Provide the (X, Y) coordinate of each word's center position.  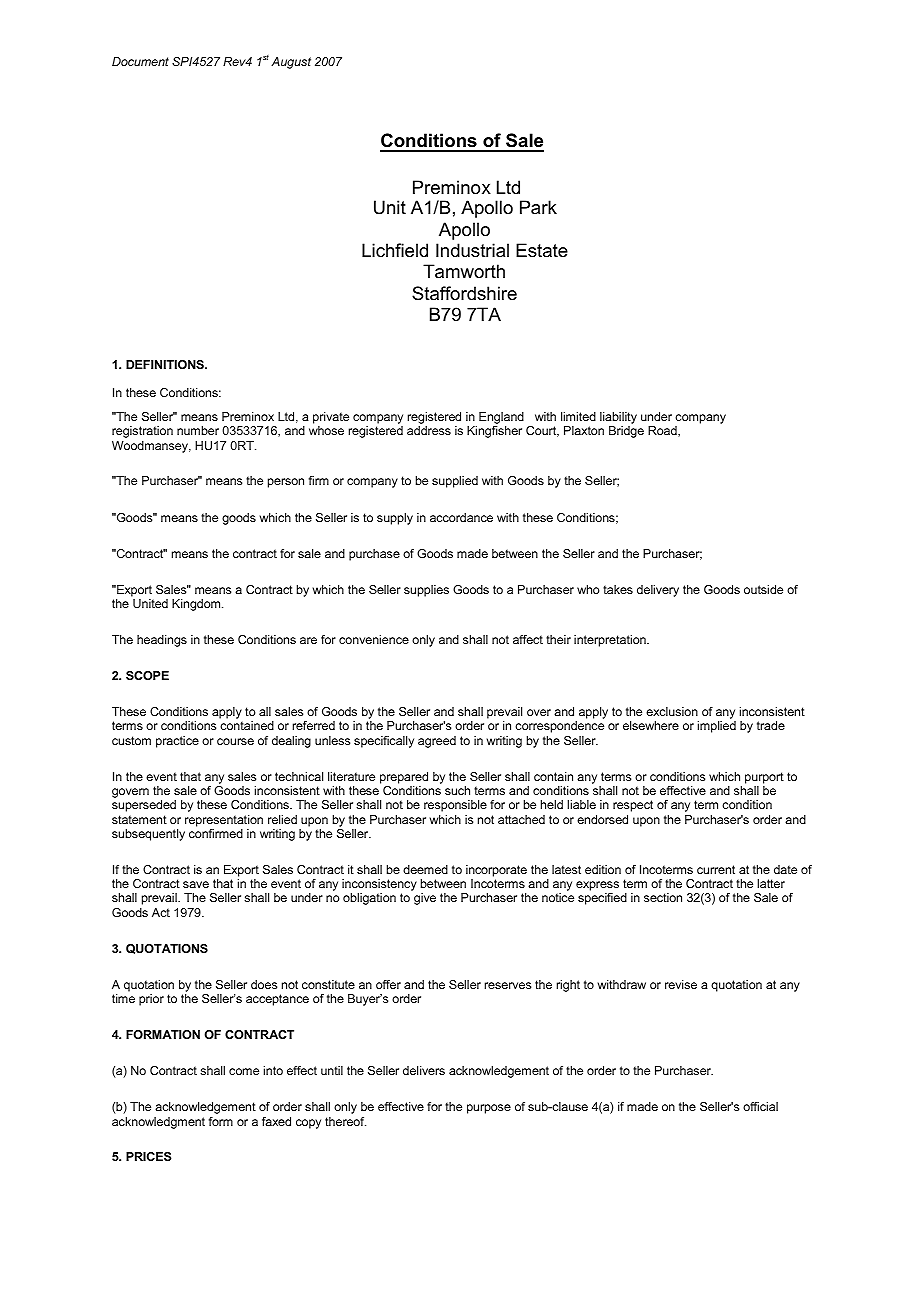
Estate (542, 250)
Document (140, 61)
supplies (426, 591)
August (291, 63)
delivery (658, 591)
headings (162, 641)
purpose (489, 1109)
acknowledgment (158, 1123)
